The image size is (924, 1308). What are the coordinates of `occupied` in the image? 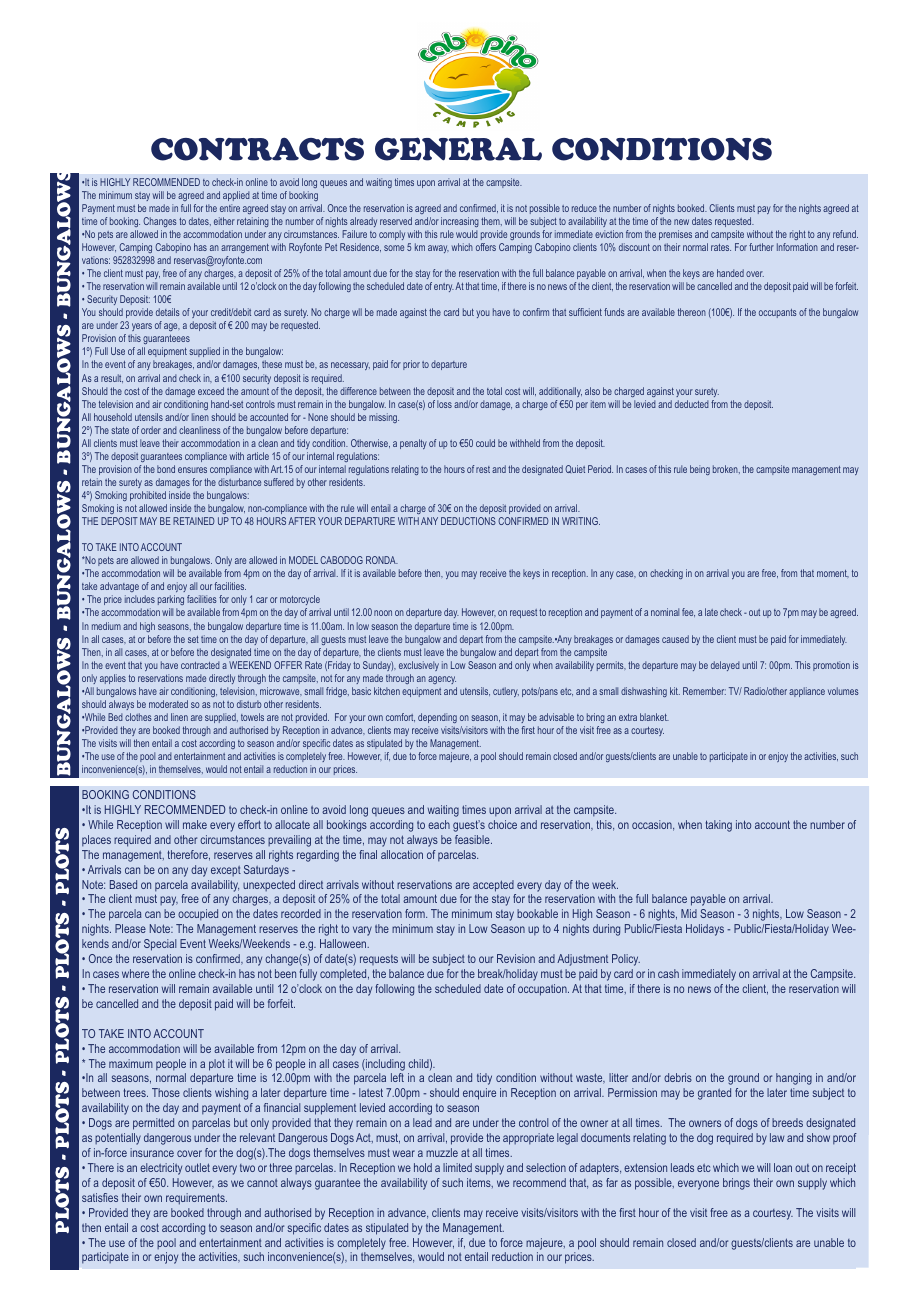 It's located at (198, 914).
